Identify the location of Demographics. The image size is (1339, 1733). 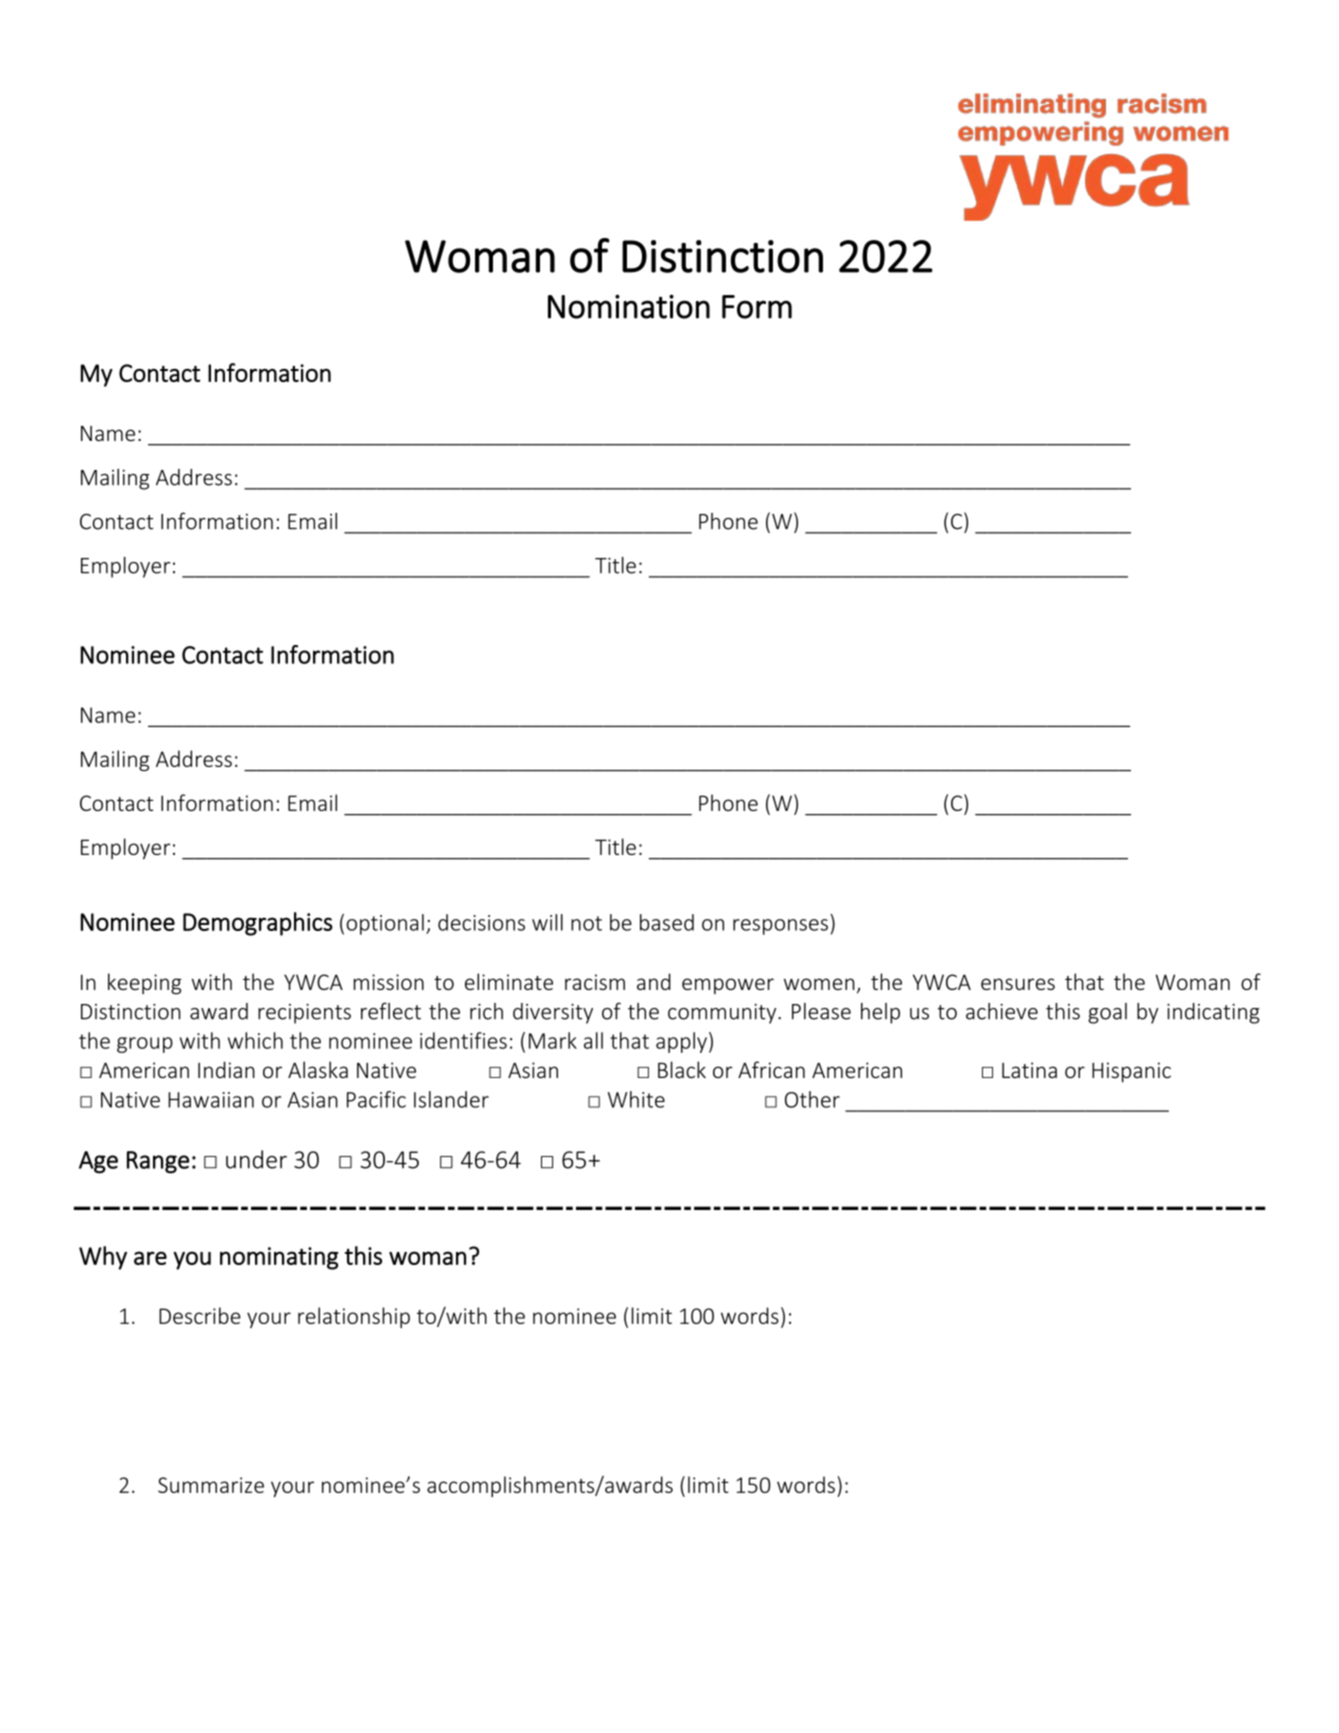
(258, 924).
